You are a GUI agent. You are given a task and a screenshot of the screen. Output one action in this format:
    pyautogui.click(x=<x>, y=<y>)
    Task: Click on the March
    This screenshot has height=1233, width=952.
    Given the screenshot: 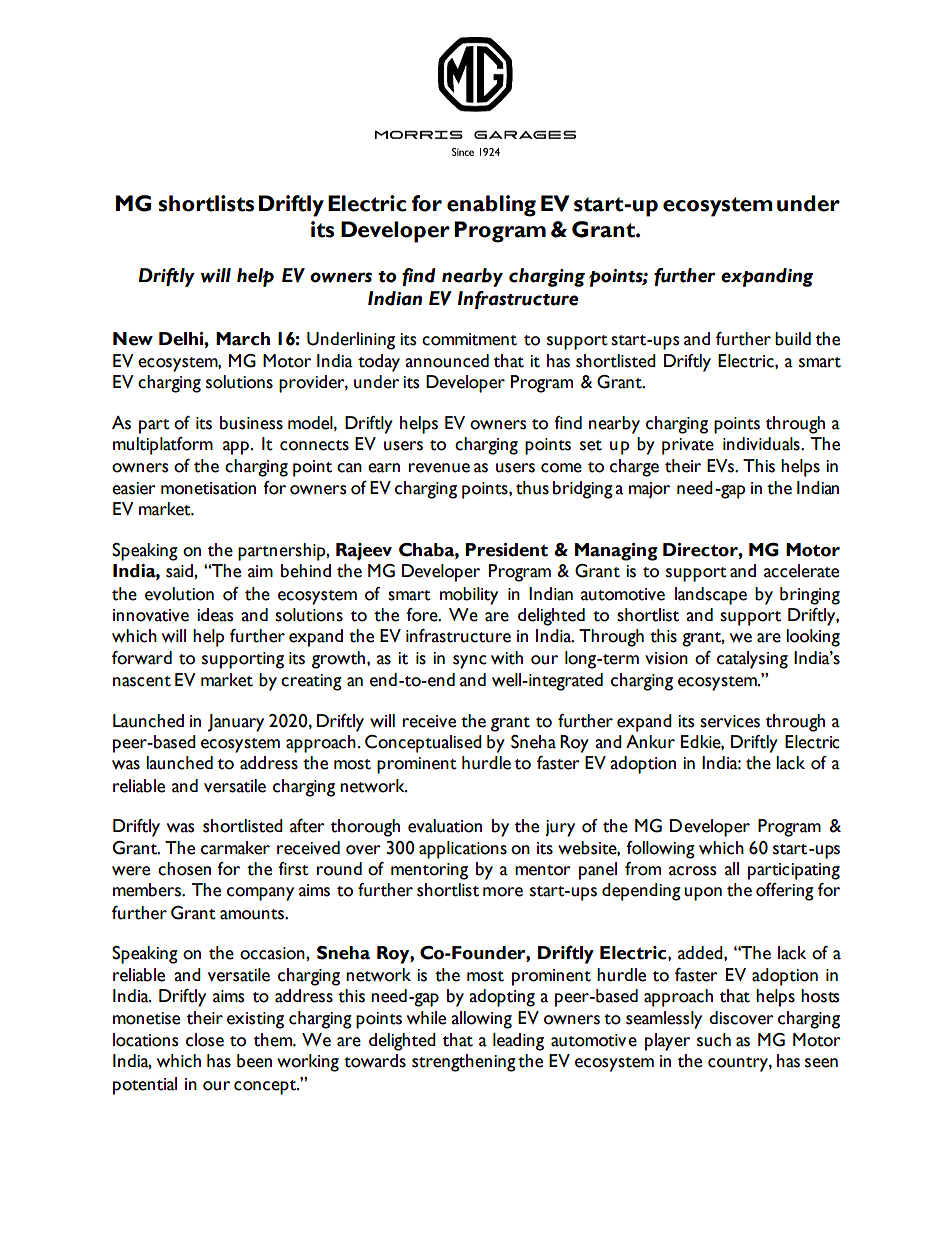 What is the action you would take?
    pyautogui.click(x=243, y=339)
